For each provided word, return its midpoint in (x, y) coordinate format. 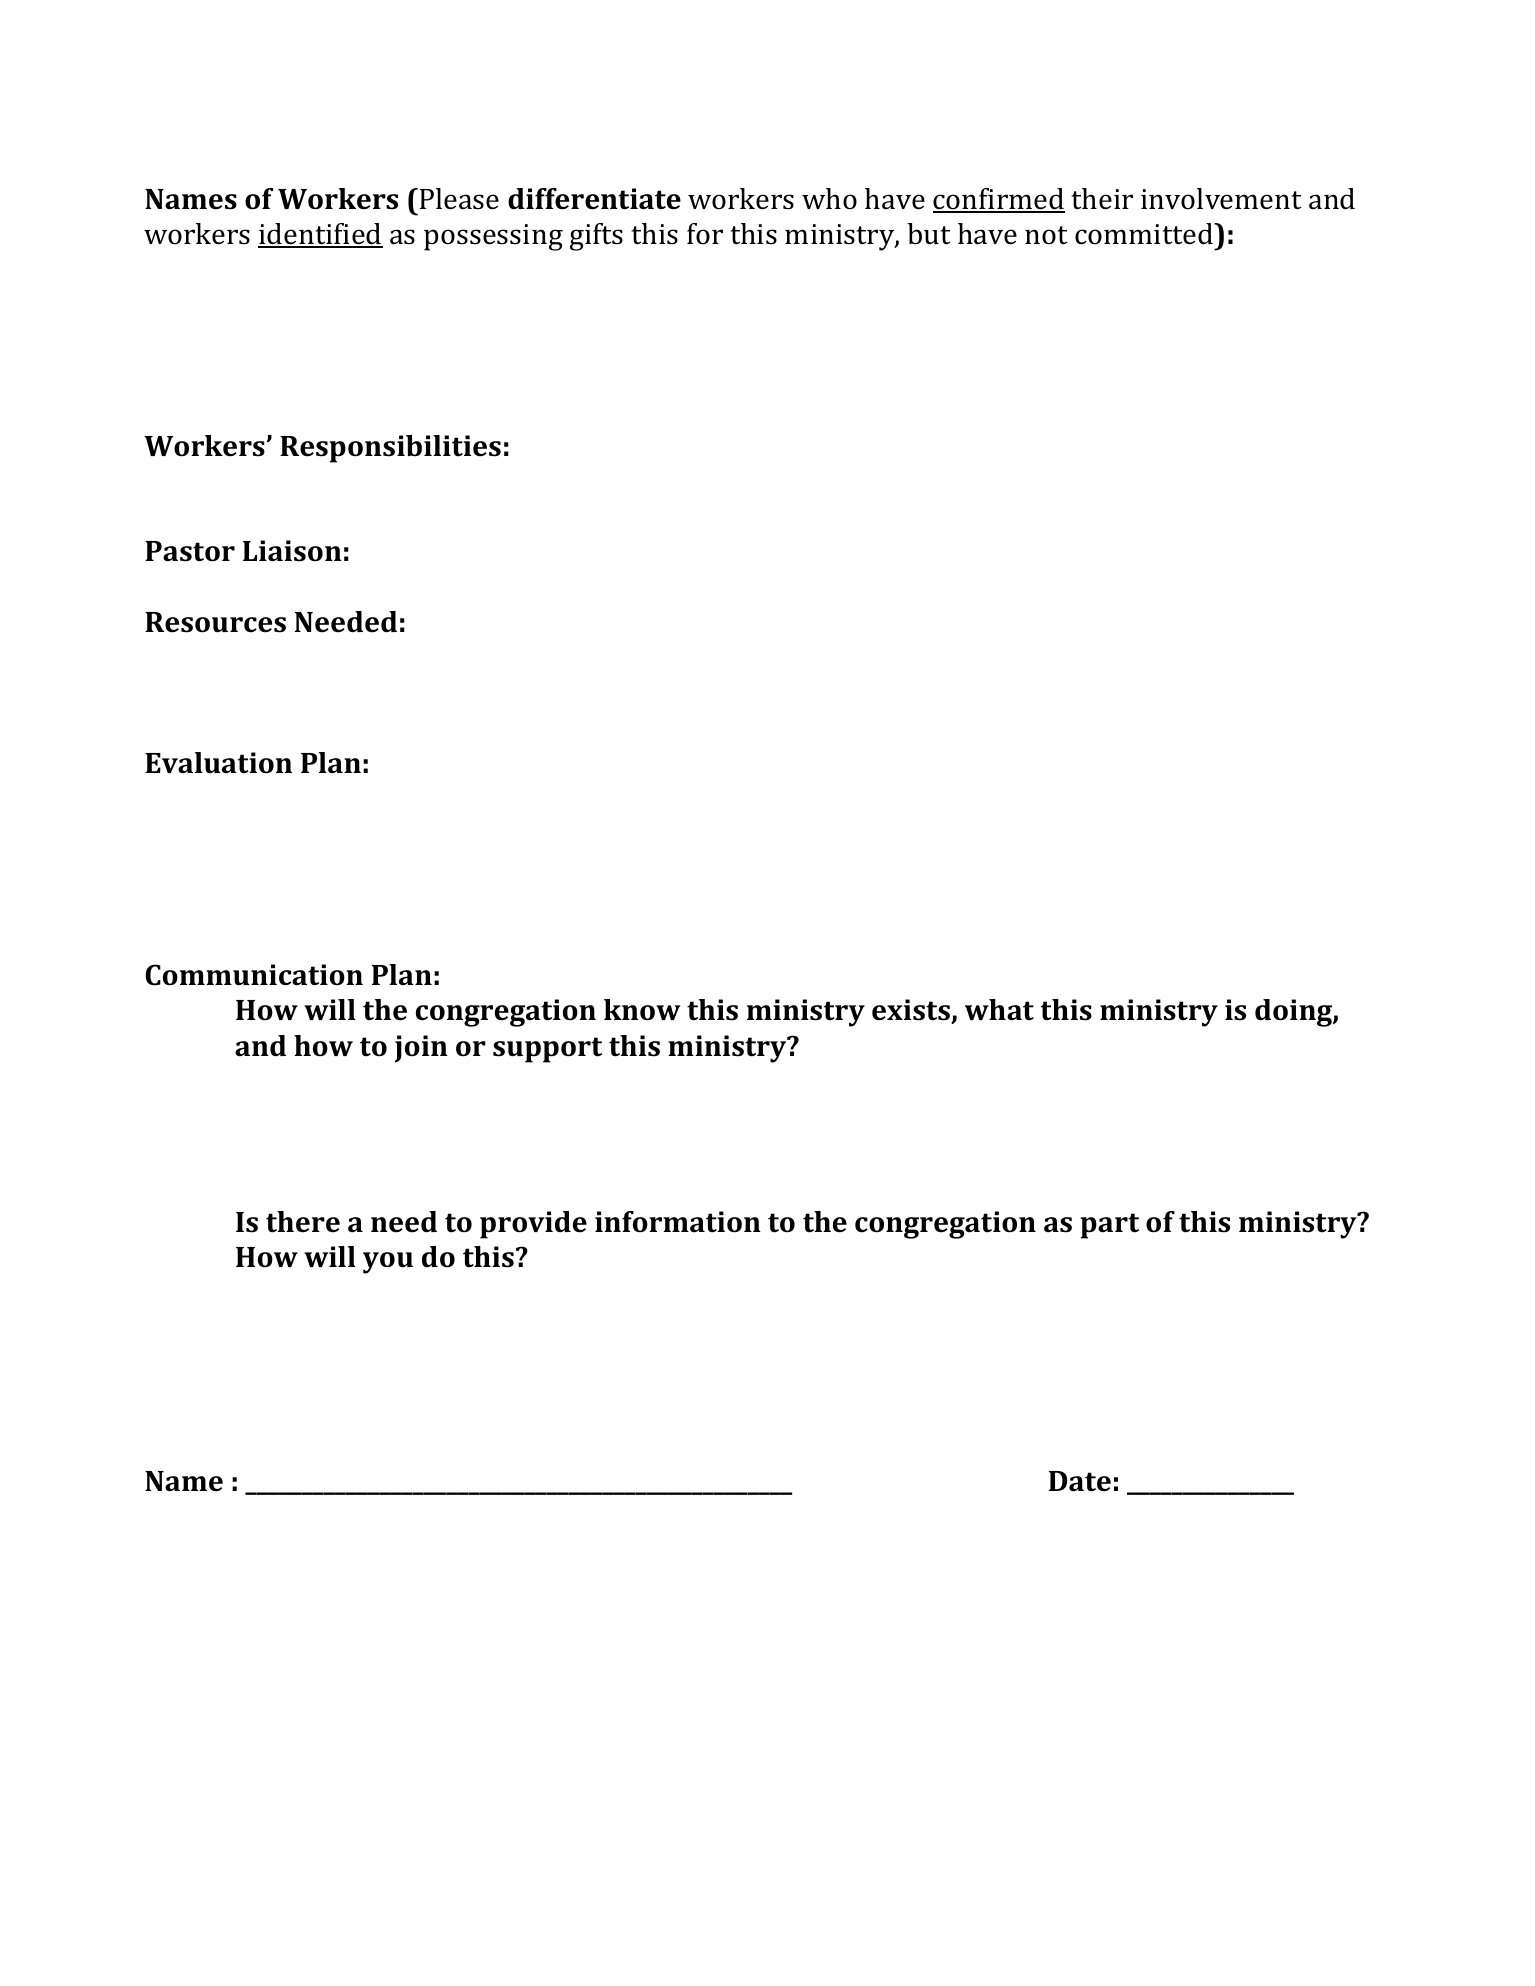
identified (320, 235)
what (999, 1010)
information (678, 1222)
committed (1145, 234)
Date (1080, 1481)
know (642, 1010)
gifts (596, 237)
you (388, 1263)
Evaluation (218, 763)
